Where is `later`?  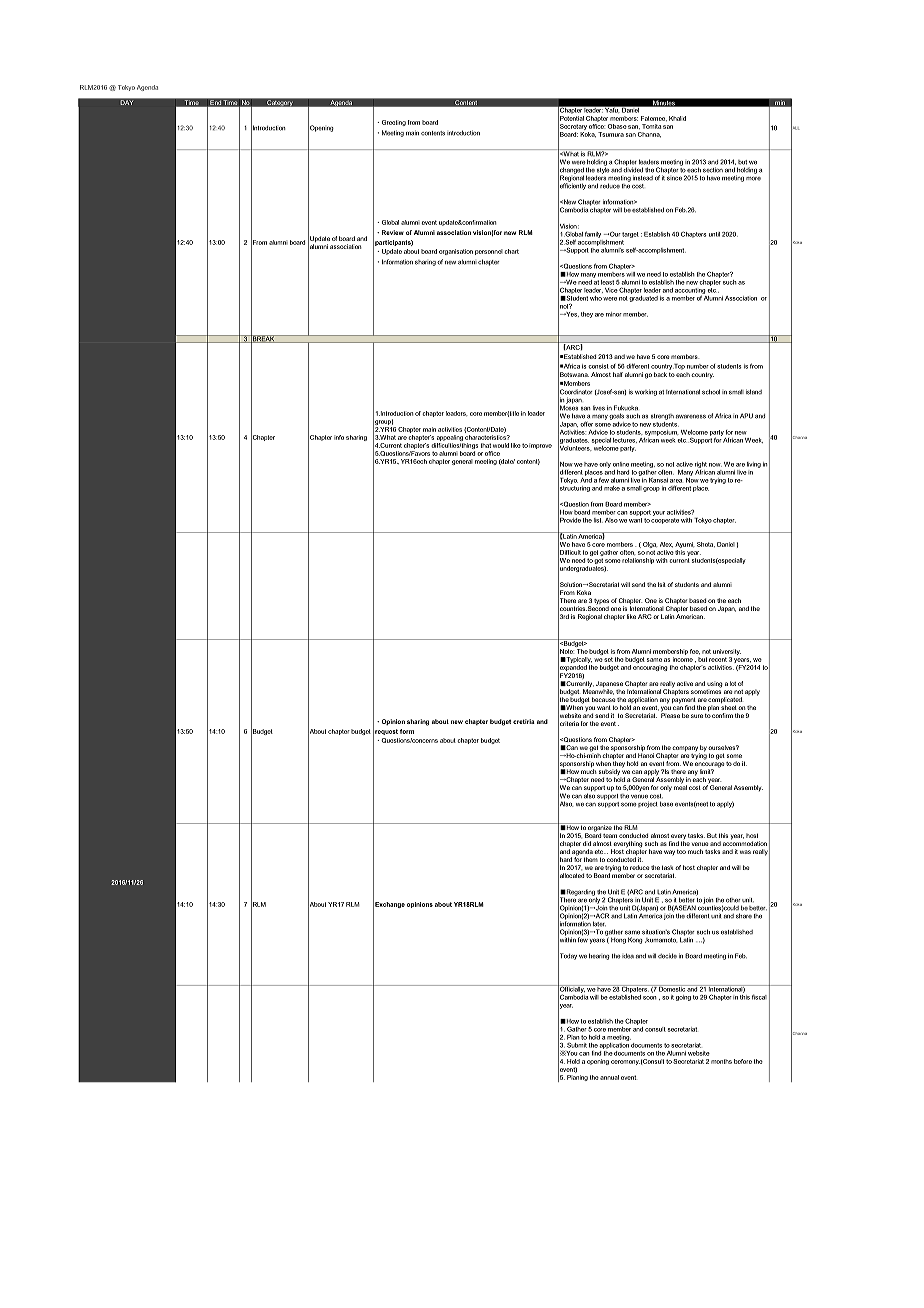
later is located at coordinates (599, 924).
